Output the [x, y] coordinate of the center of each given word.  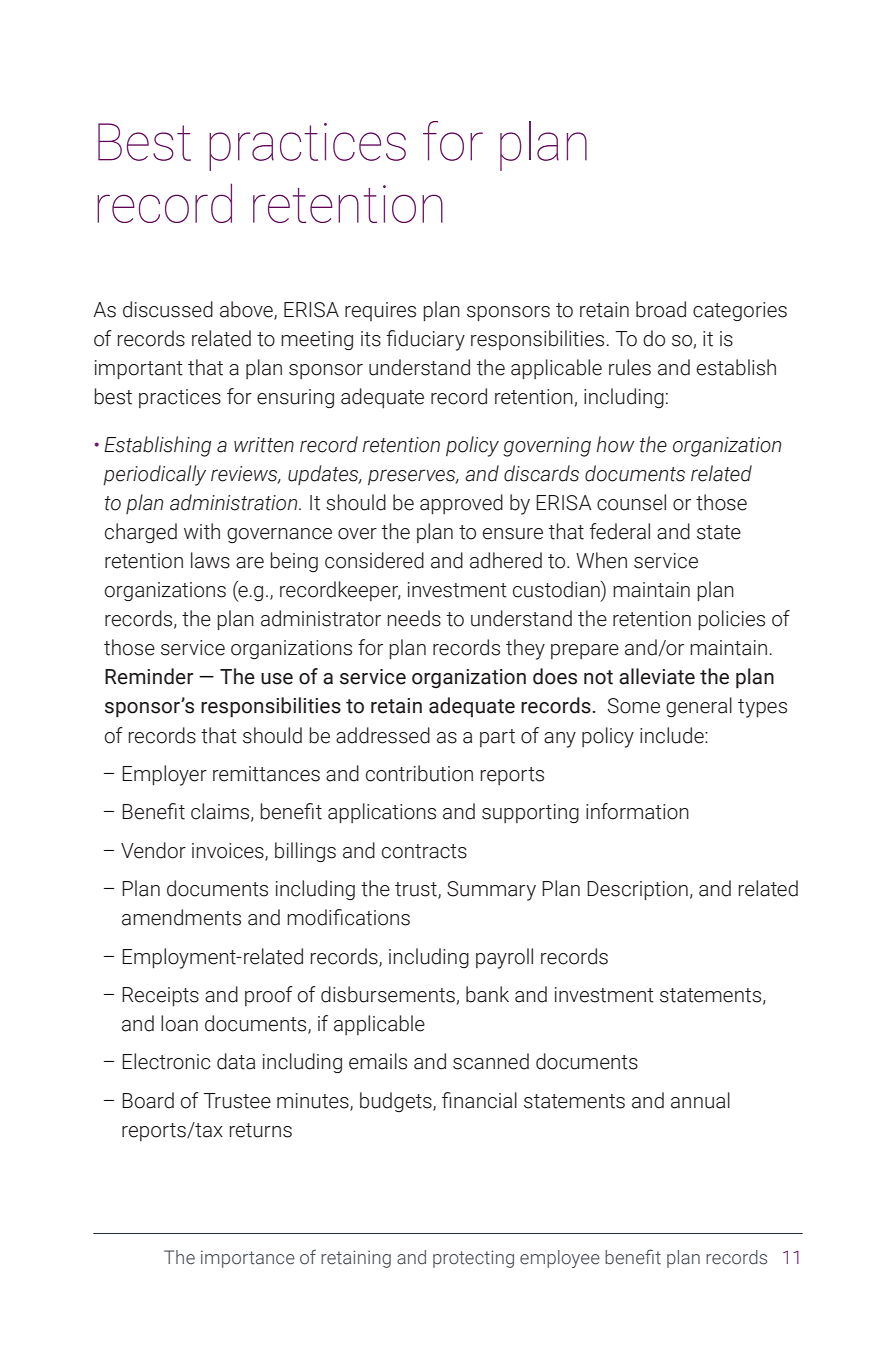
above [247, 310]
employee [560, 1259]
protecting [473, 1259]
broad [661, 309]
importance [248, 1259]
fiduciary [425, 340]
